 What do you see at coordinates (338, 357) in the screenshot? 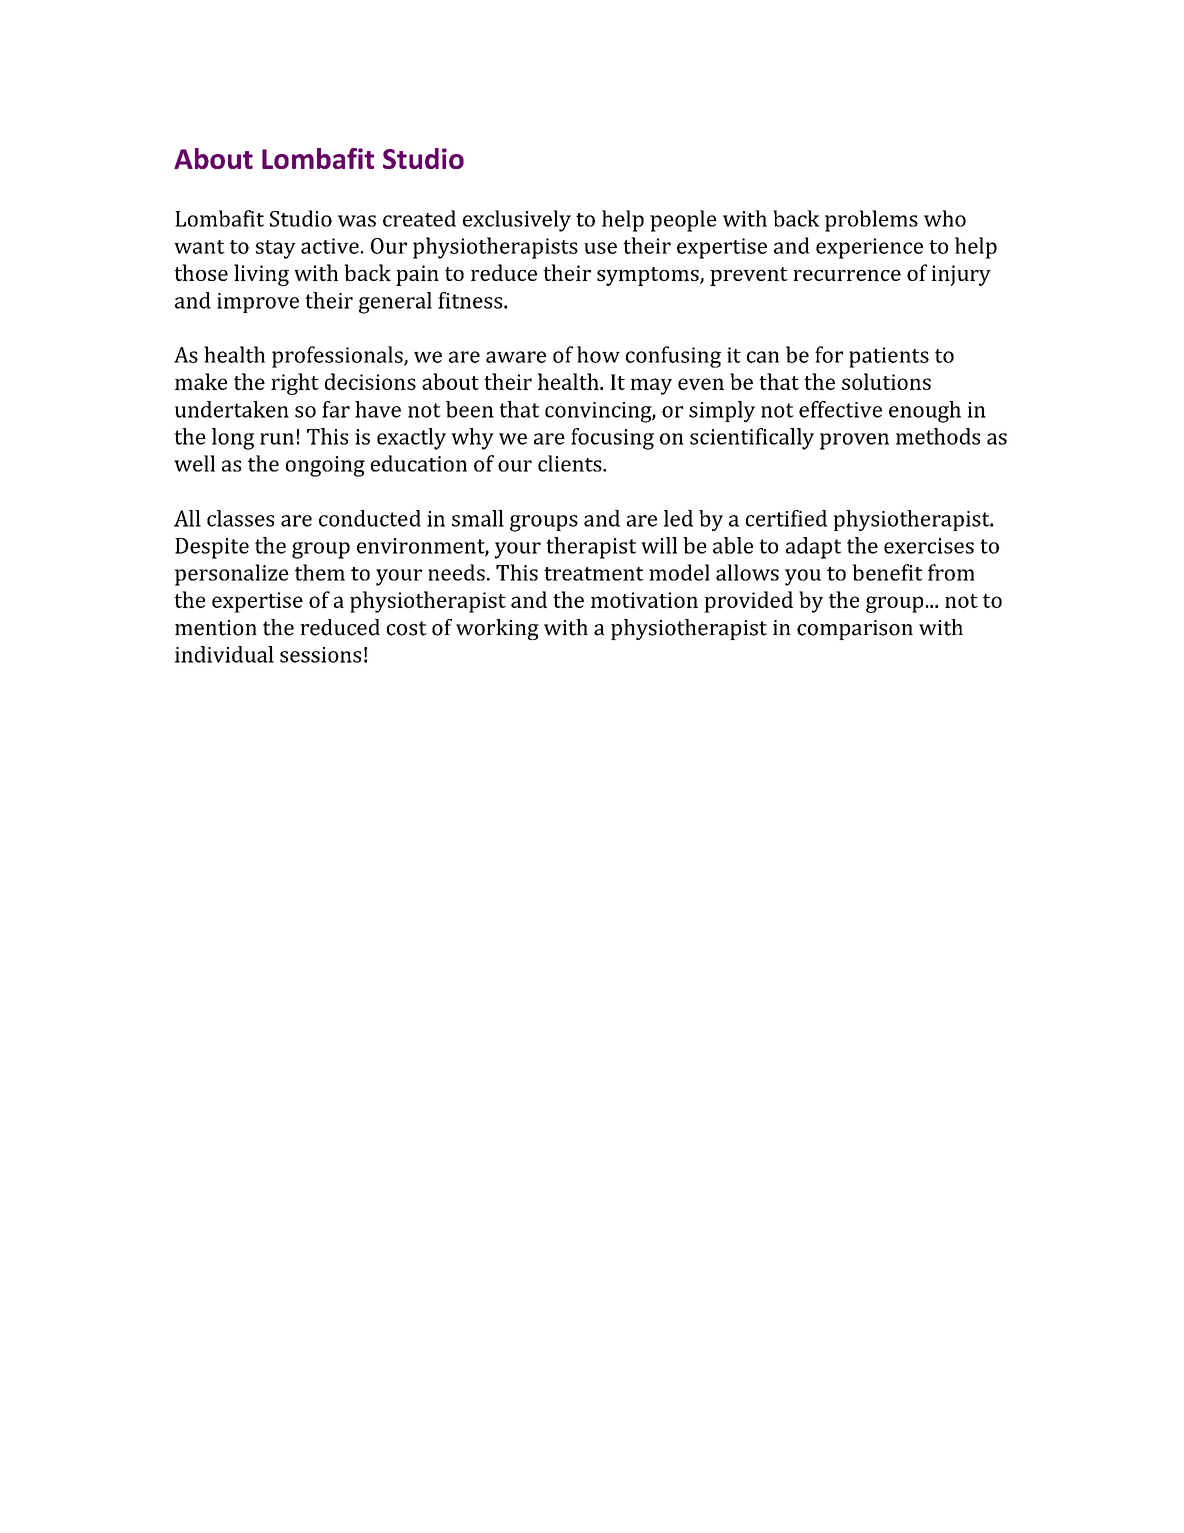
I see `professionals` at bounding box center [338, 357].
